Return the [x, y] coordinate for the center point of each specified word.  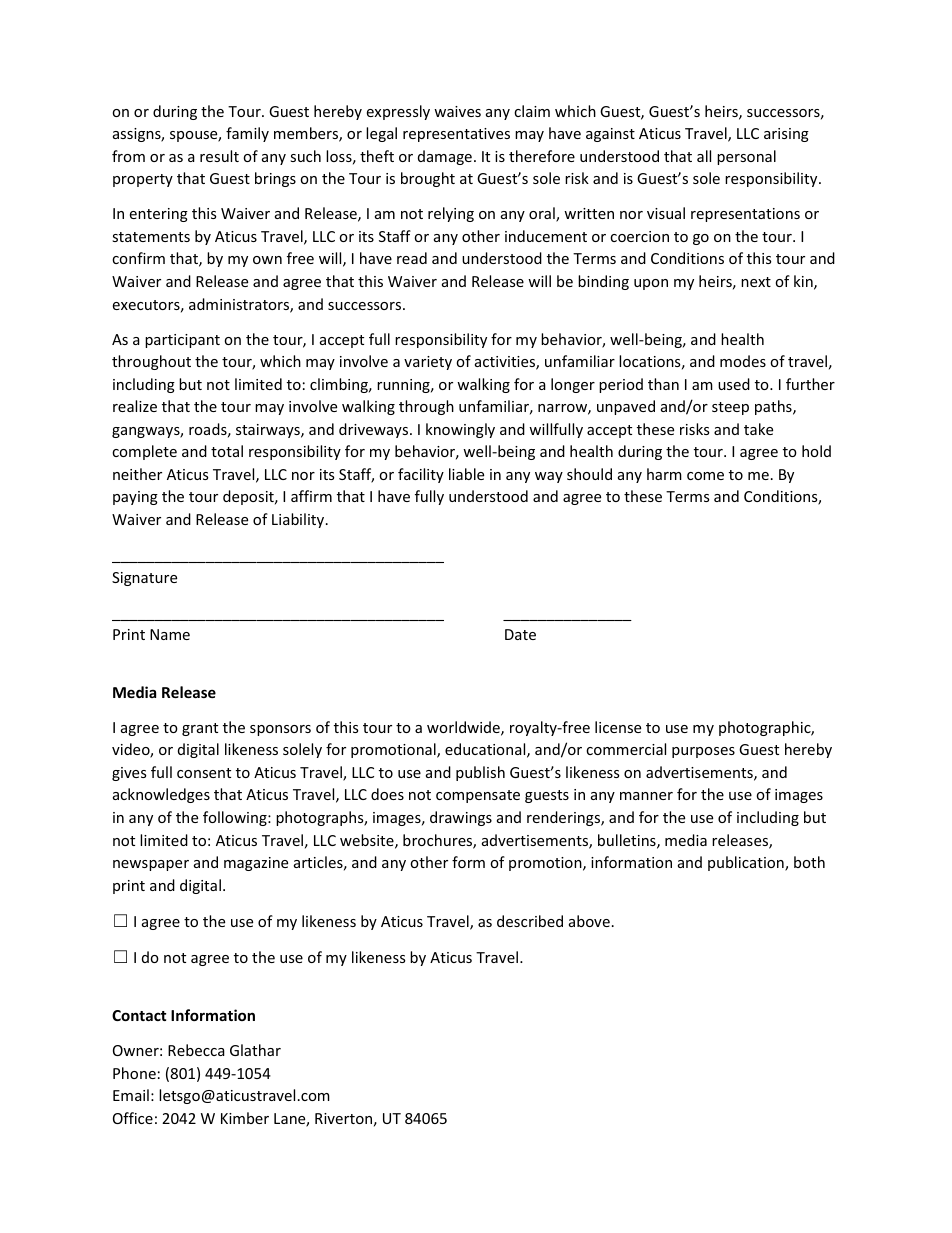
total [227, 451]
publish [480, 773]
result [219, 156]
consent [204, 773]
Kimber [245, 1118]
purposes [703, 752]
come [705, 476]
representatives [456, 135]
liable [466, 474]
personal [746, 157]
